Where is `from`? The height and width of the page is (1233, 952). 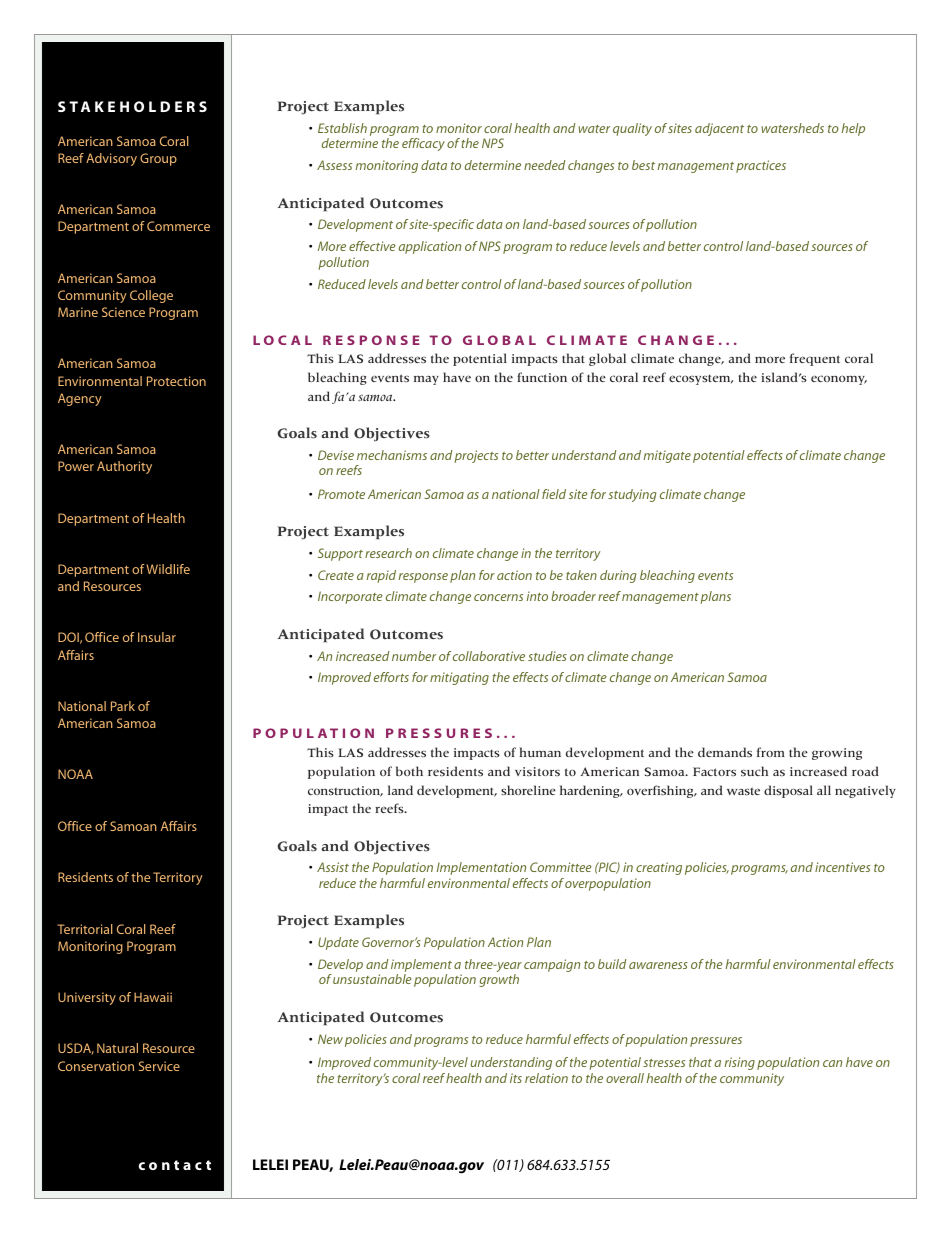
from is located at coordinates (771, 752).
